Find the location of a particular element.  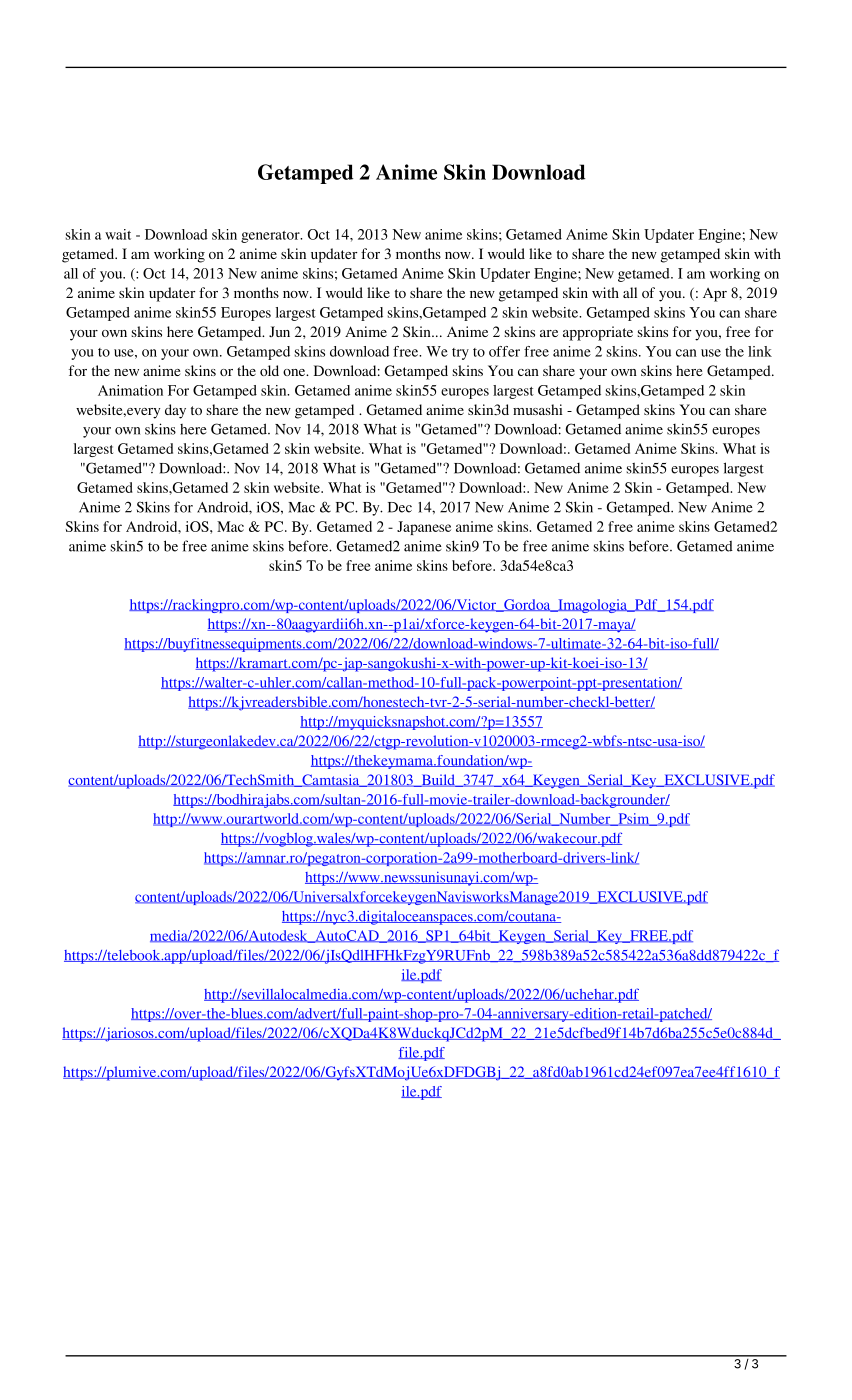

Dec is located at coordinates (400, 507).
